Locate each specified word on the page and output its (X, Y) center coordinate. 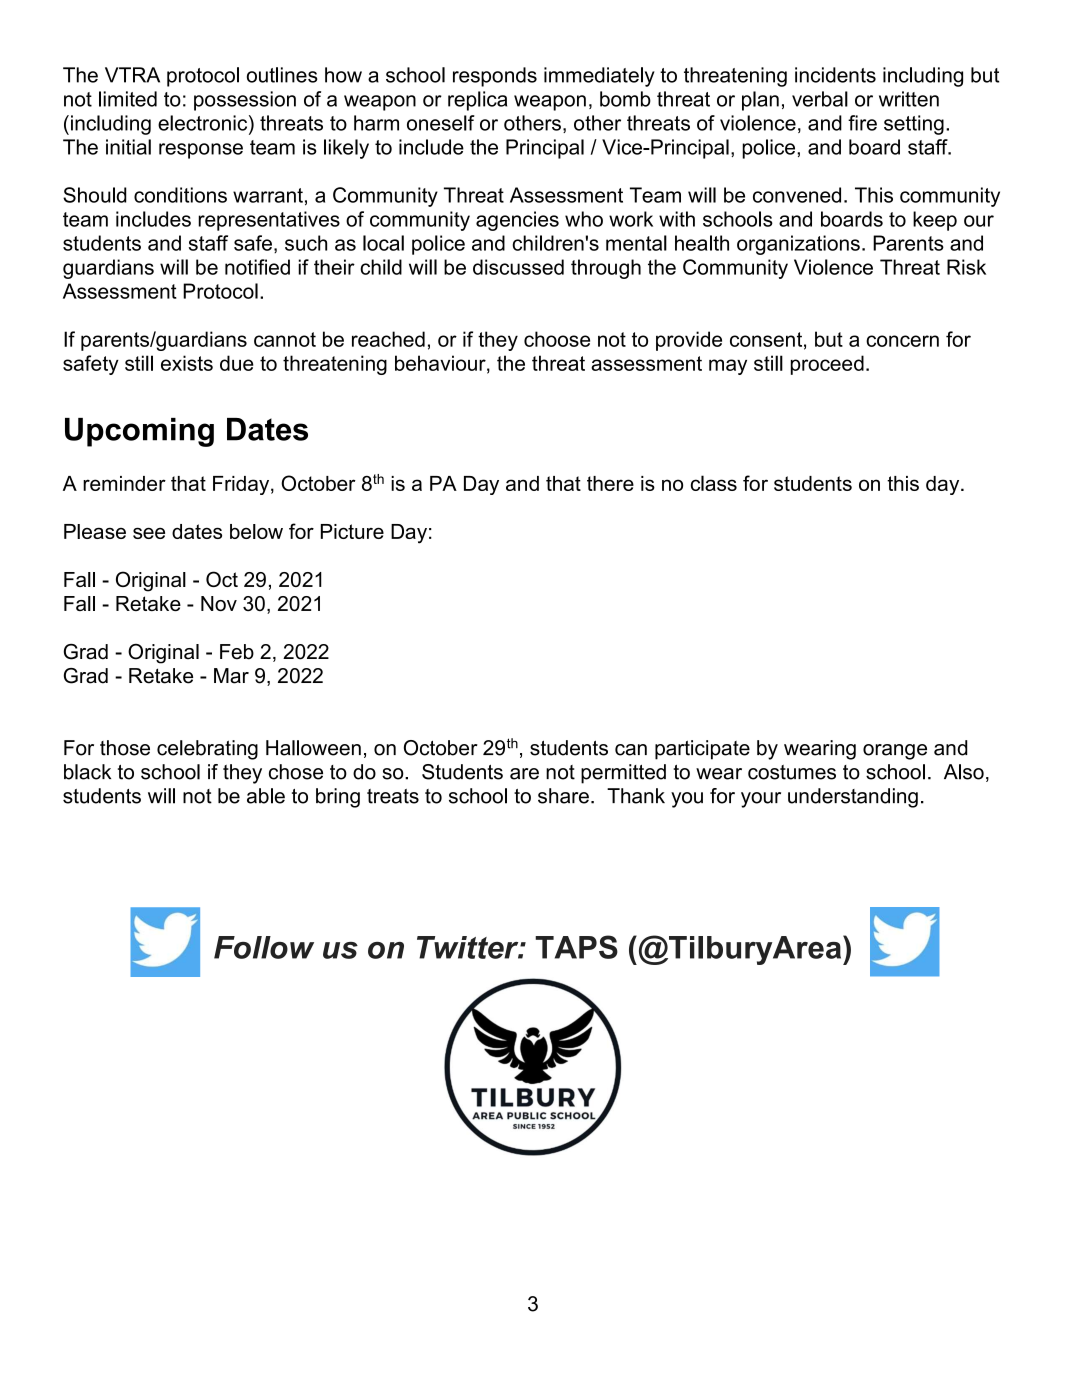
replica (477, 101)
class (714, 483)
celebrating (207, 750)
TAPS (576, 947)
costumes (792, 772)
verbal (820, 99)
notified (257, 267)
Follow (264, 947)
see (149, 533)
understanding (853, 798)
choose (557, 339)
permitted (623, 774)
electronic (204, 123)
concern (902, 341)
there (610, 483)
